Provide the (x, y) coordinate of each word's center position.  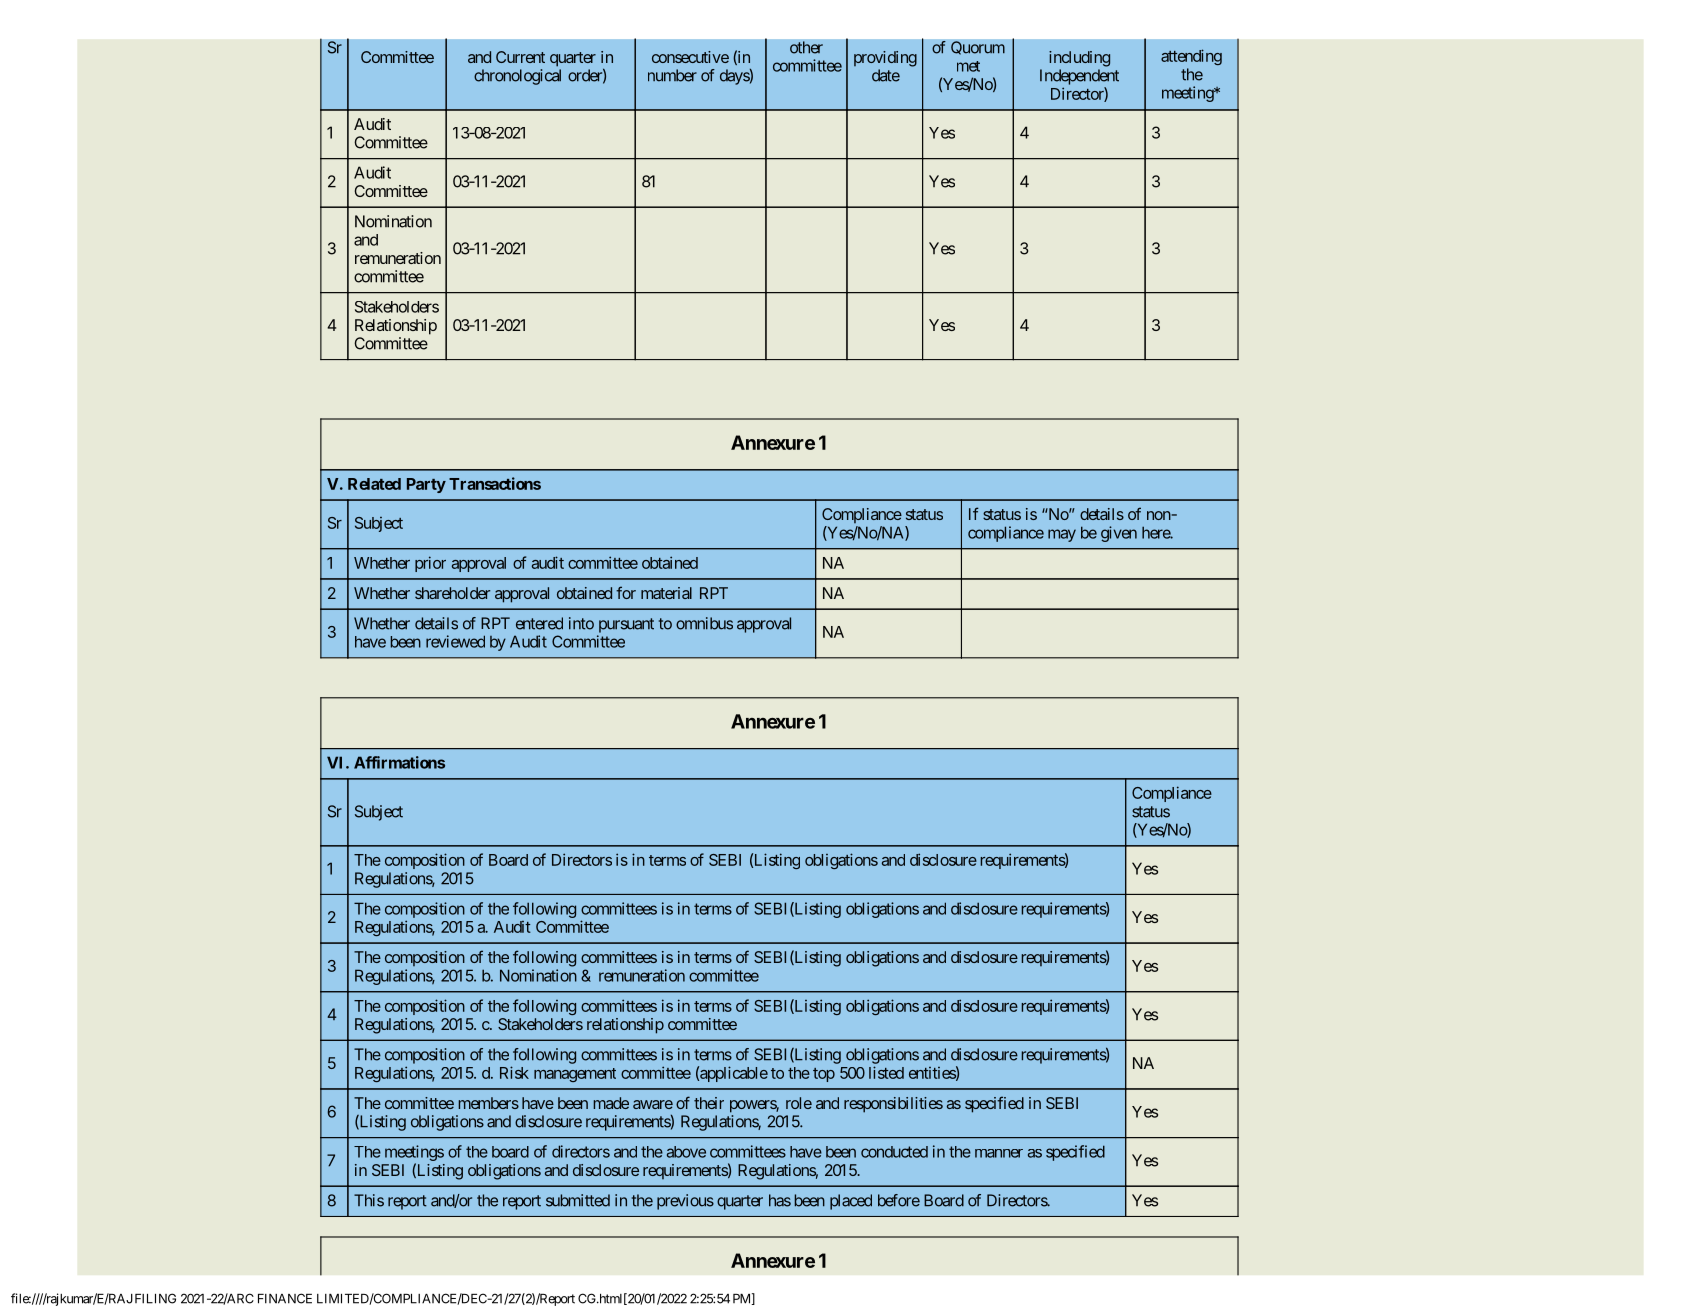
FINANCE (285, 1298)
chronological (517, 77)
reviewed (455, 641)
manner (999, 1153)
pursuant (626, 625)
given (1119, 534)
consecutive (690, 57)
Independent (1079, 77)
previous (685, 1202)
